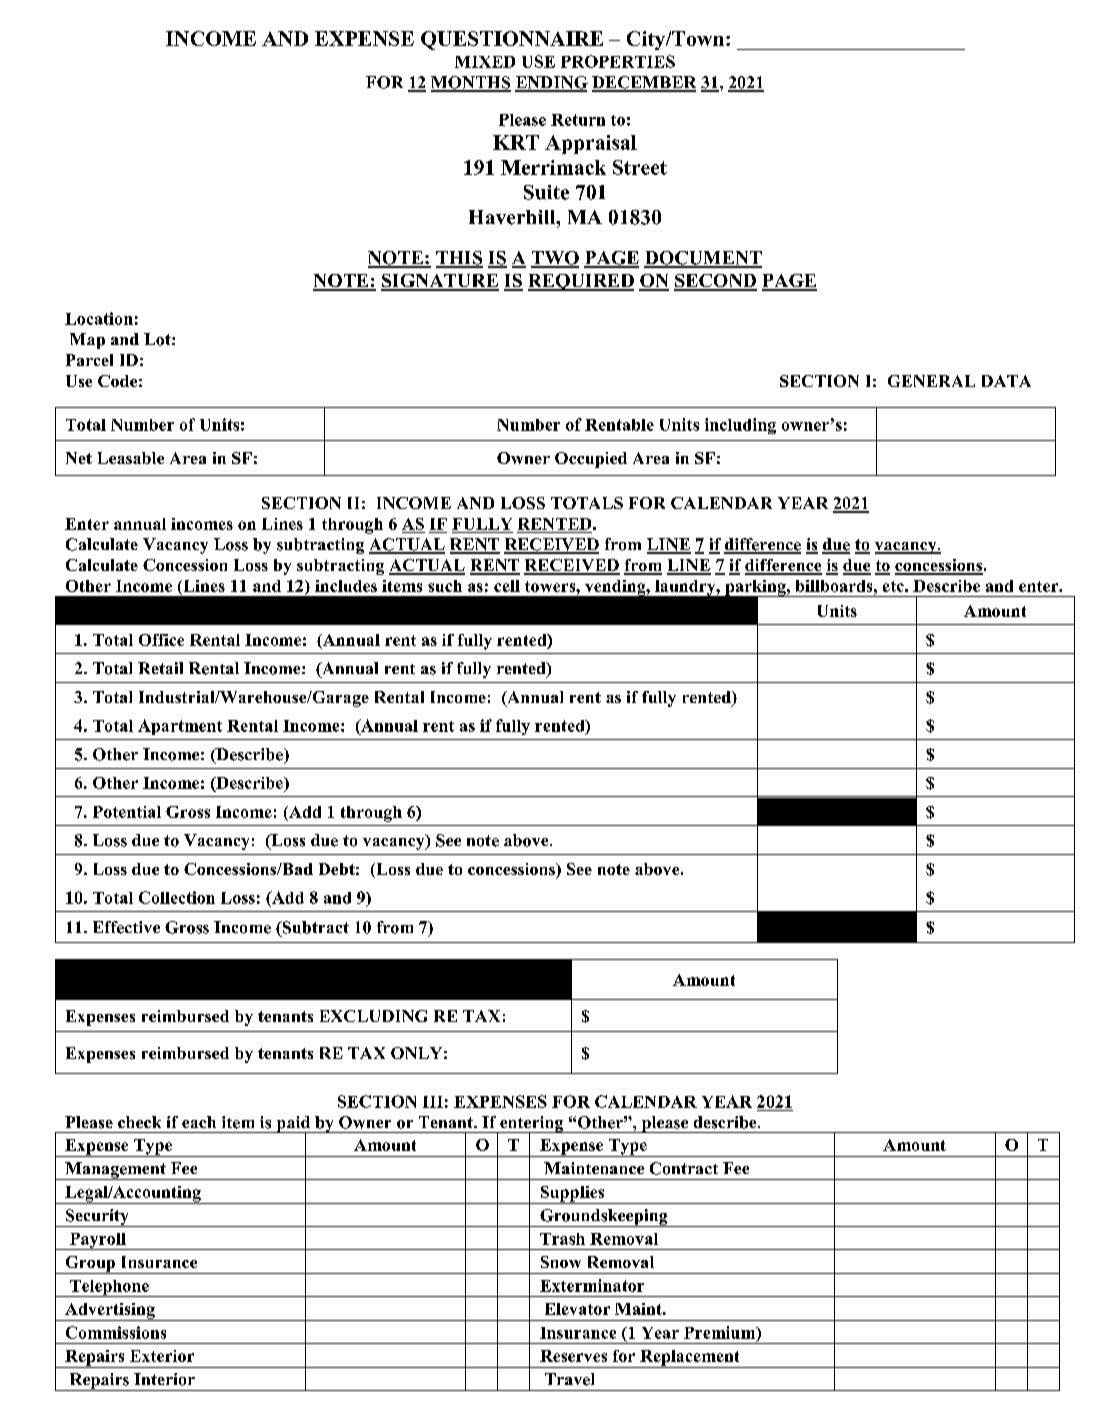 The height and width of the screenshot is (1428, 1104). I want to click on EXCLUDING, so click(373, 1016).
